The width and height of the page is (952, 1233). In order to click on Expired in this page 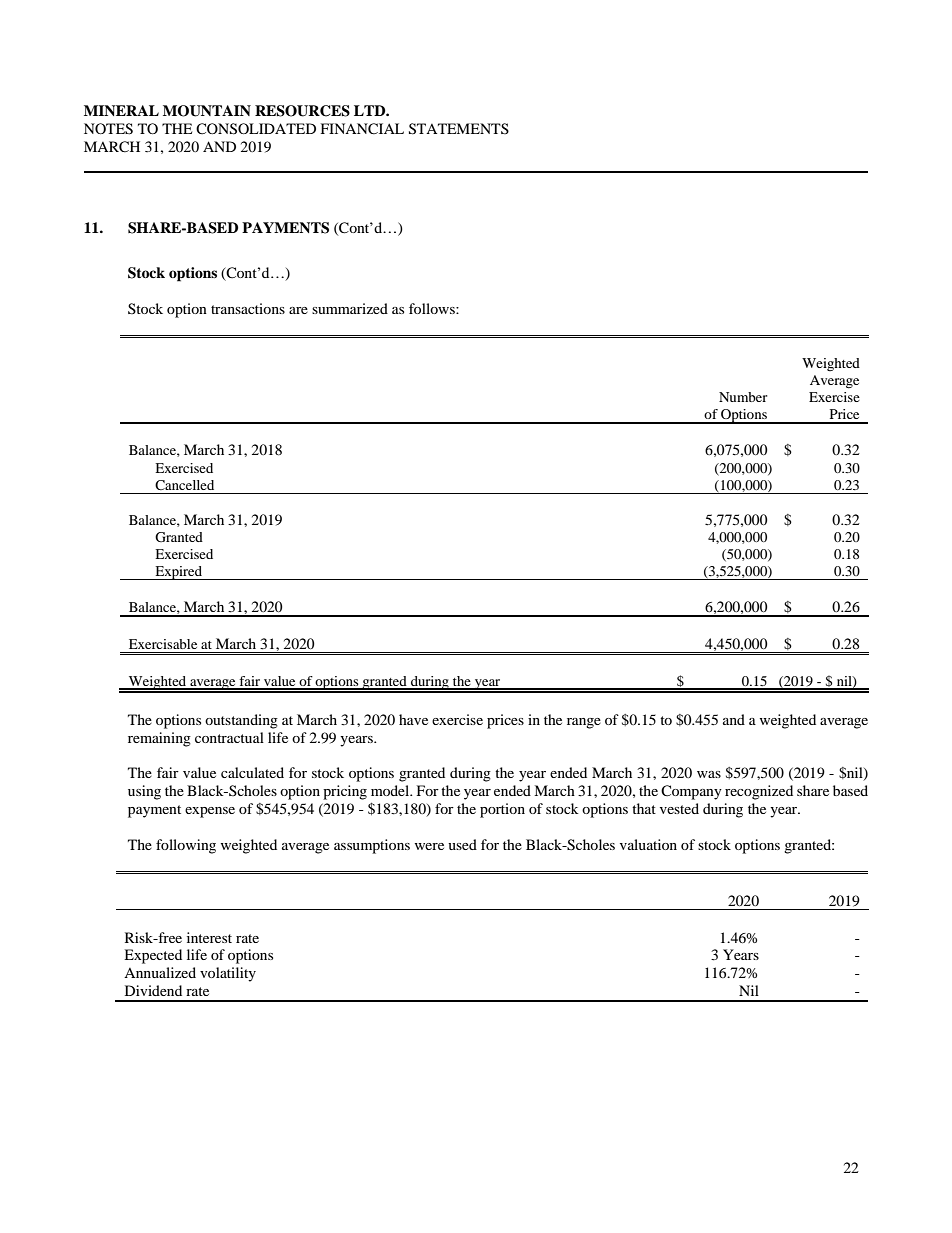, I will do `click(178, 573)`.
